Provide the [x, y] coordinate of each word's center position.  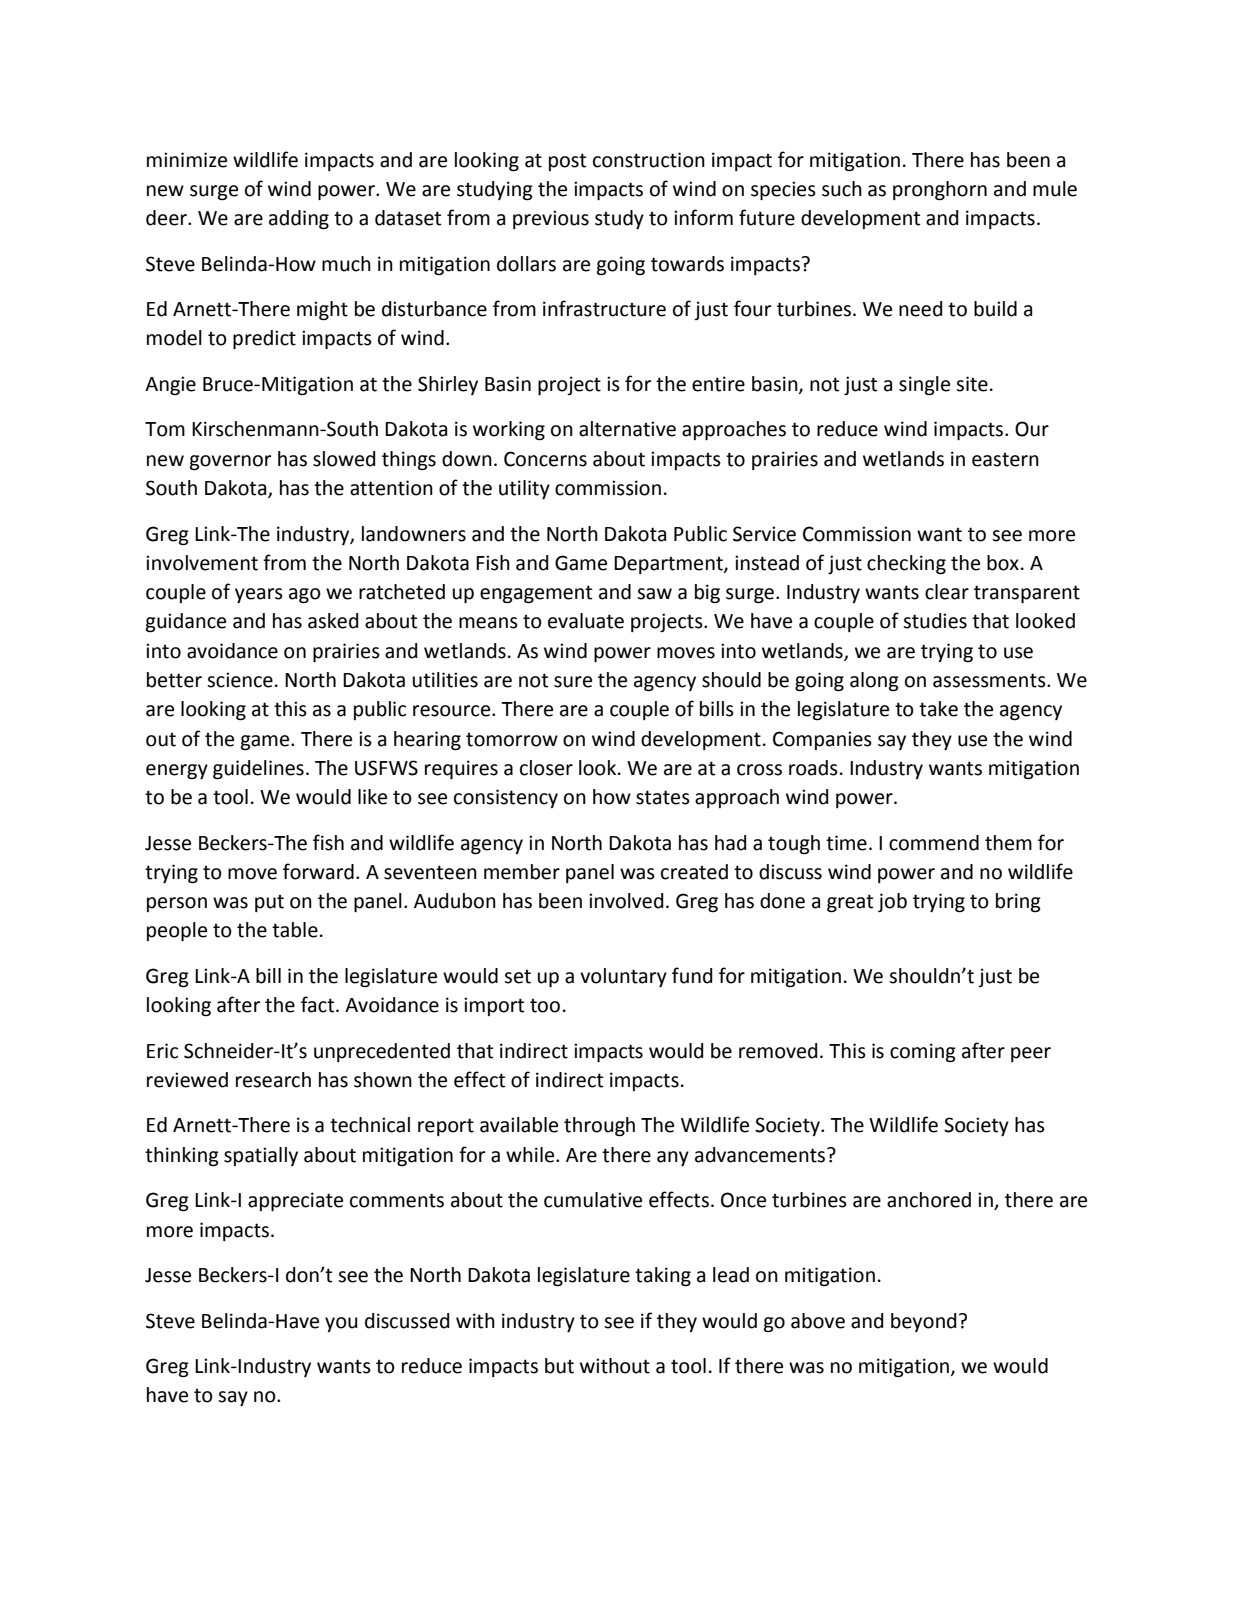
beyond [923, 1322]
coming [923, 1053]
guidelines [258, 770]
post [567, 162]
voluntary [623, 977]
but [559, 1366]
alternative [627, 429]
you [341, 1324]
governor [230, 463]
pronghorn [940, 191]
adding [299, 220]
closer [546, 768]
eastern [1005, 460]
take [938, 709]
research [273, 1080]
